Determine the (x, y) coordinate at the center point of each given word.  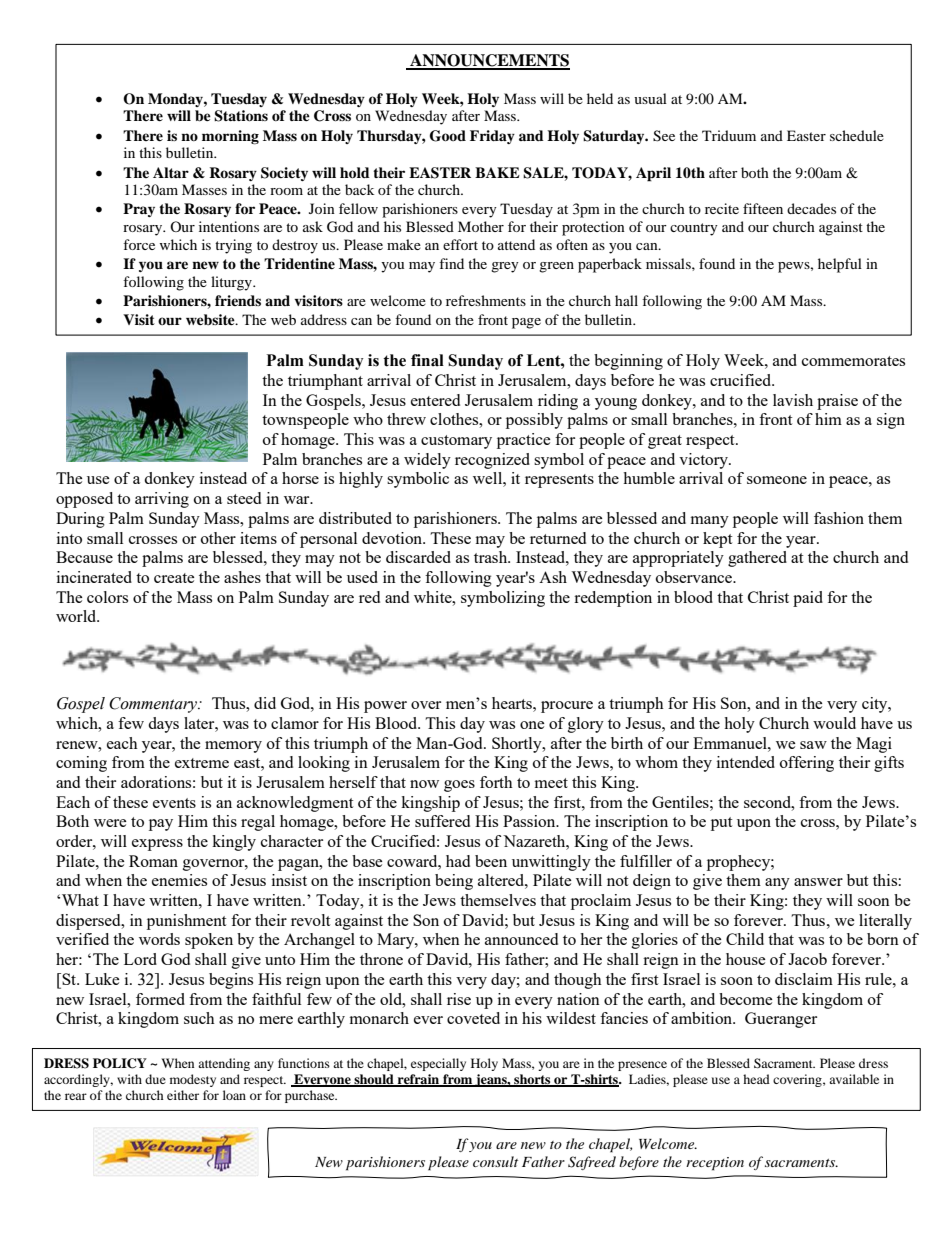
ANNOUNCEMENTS (489, 61)
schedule (857, 135)
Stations (241, 116)
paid (808, 599)
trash (492, 557)
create (174, 578)
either (183, 1095)
